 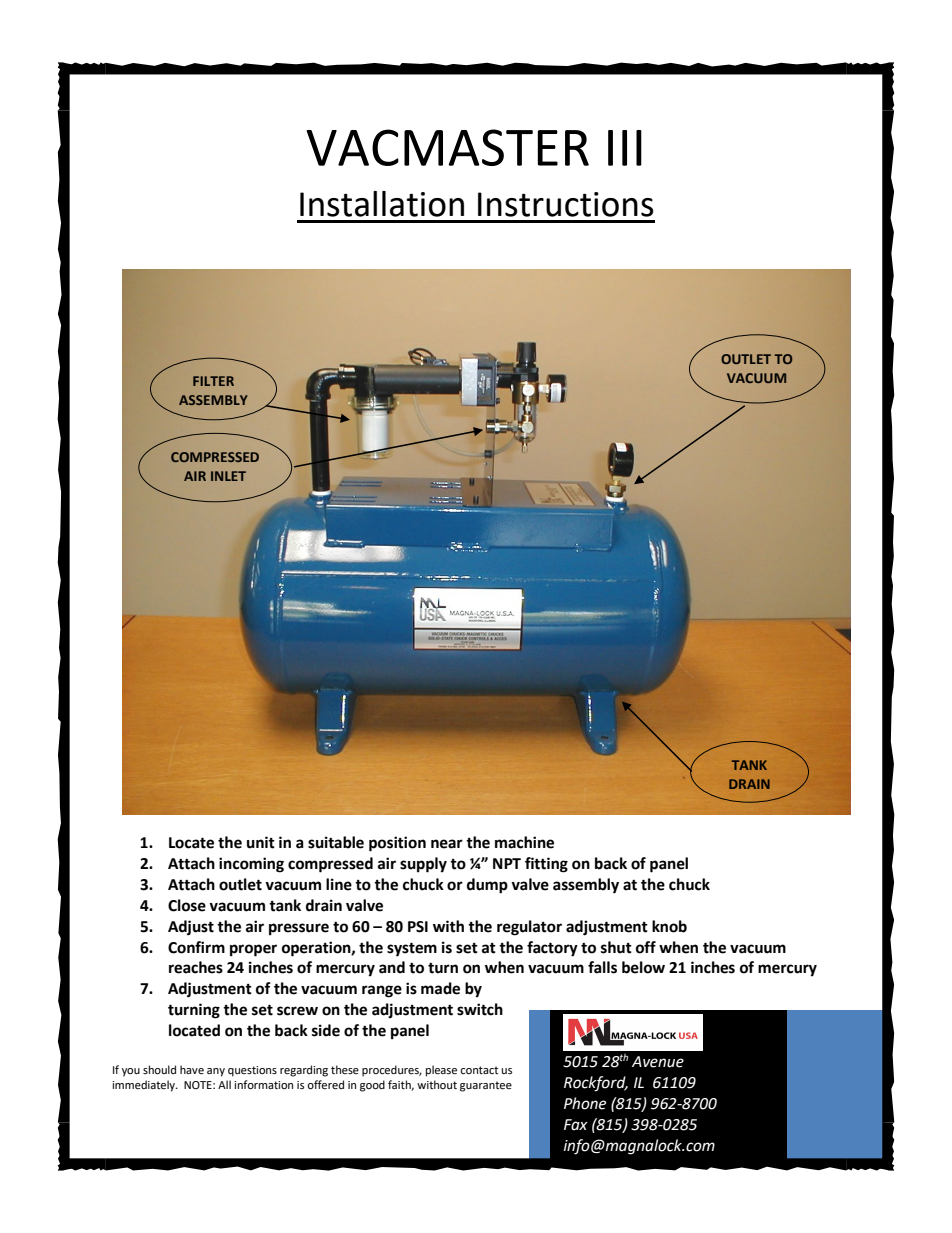 I want to click on Installation, so click(x=382, y=204).
